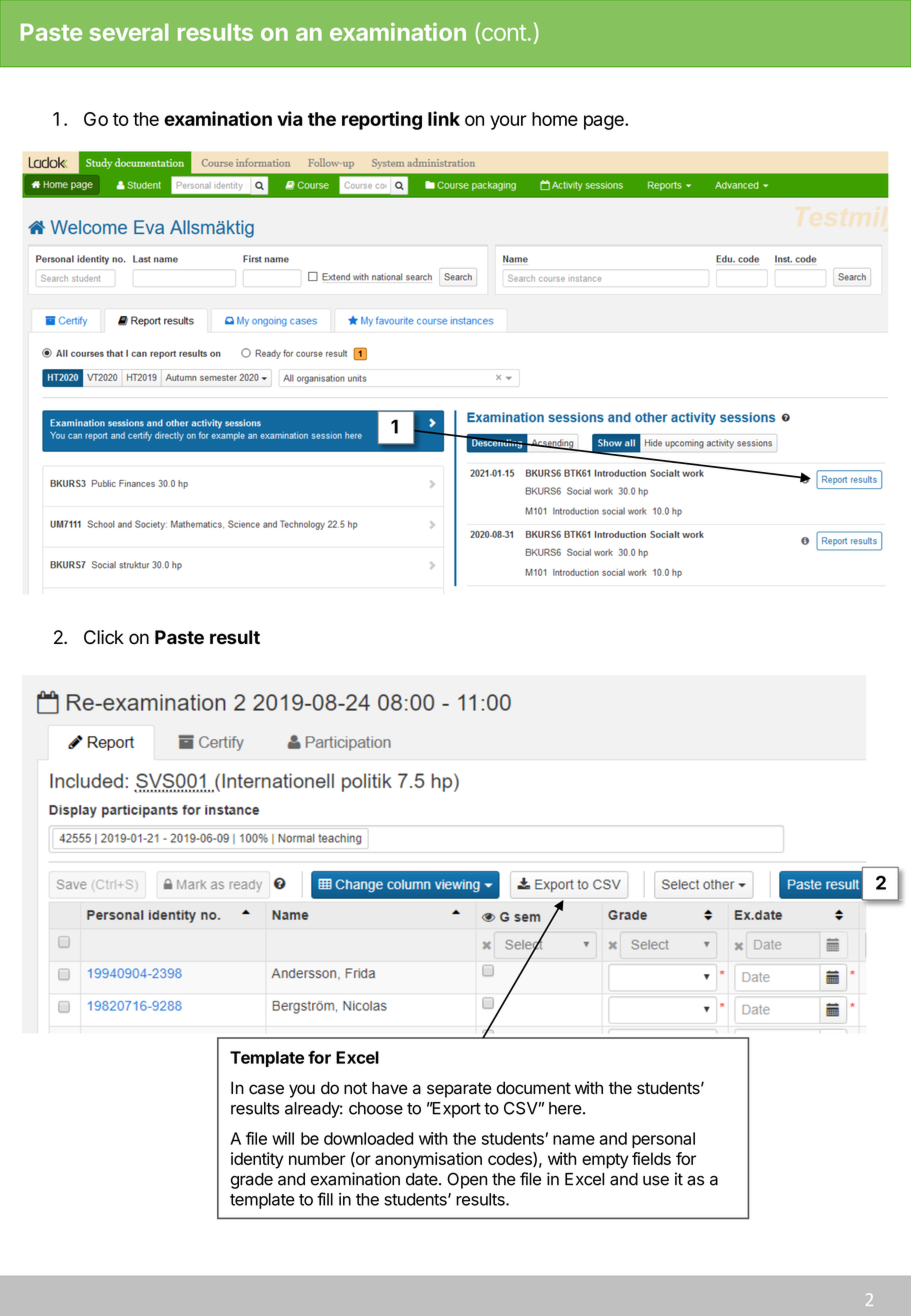 Image resolution: width=911 pixels, height=1316 pixels. Describe the element at coordinates (444, 118) in the image. I see `link` at that location.
